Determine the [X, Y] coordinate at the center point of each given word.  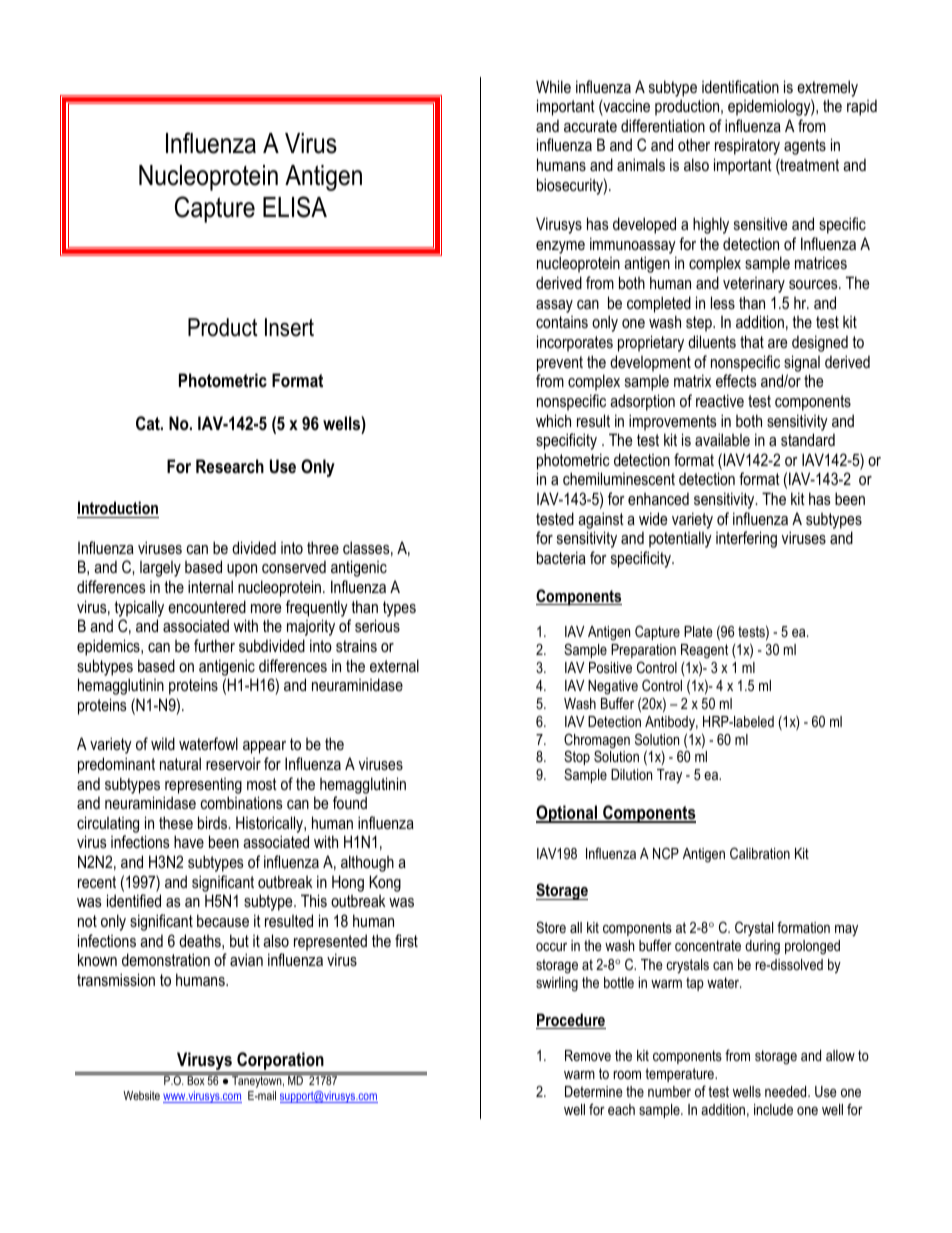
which [553, 420]
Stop [577, 759]
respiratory [747, 146]
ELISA [295, 207]
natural [180, 763]
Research [230, 466]
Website [141, 1095]
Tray [669, 776]
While [553, 86]
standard [808, 439]
